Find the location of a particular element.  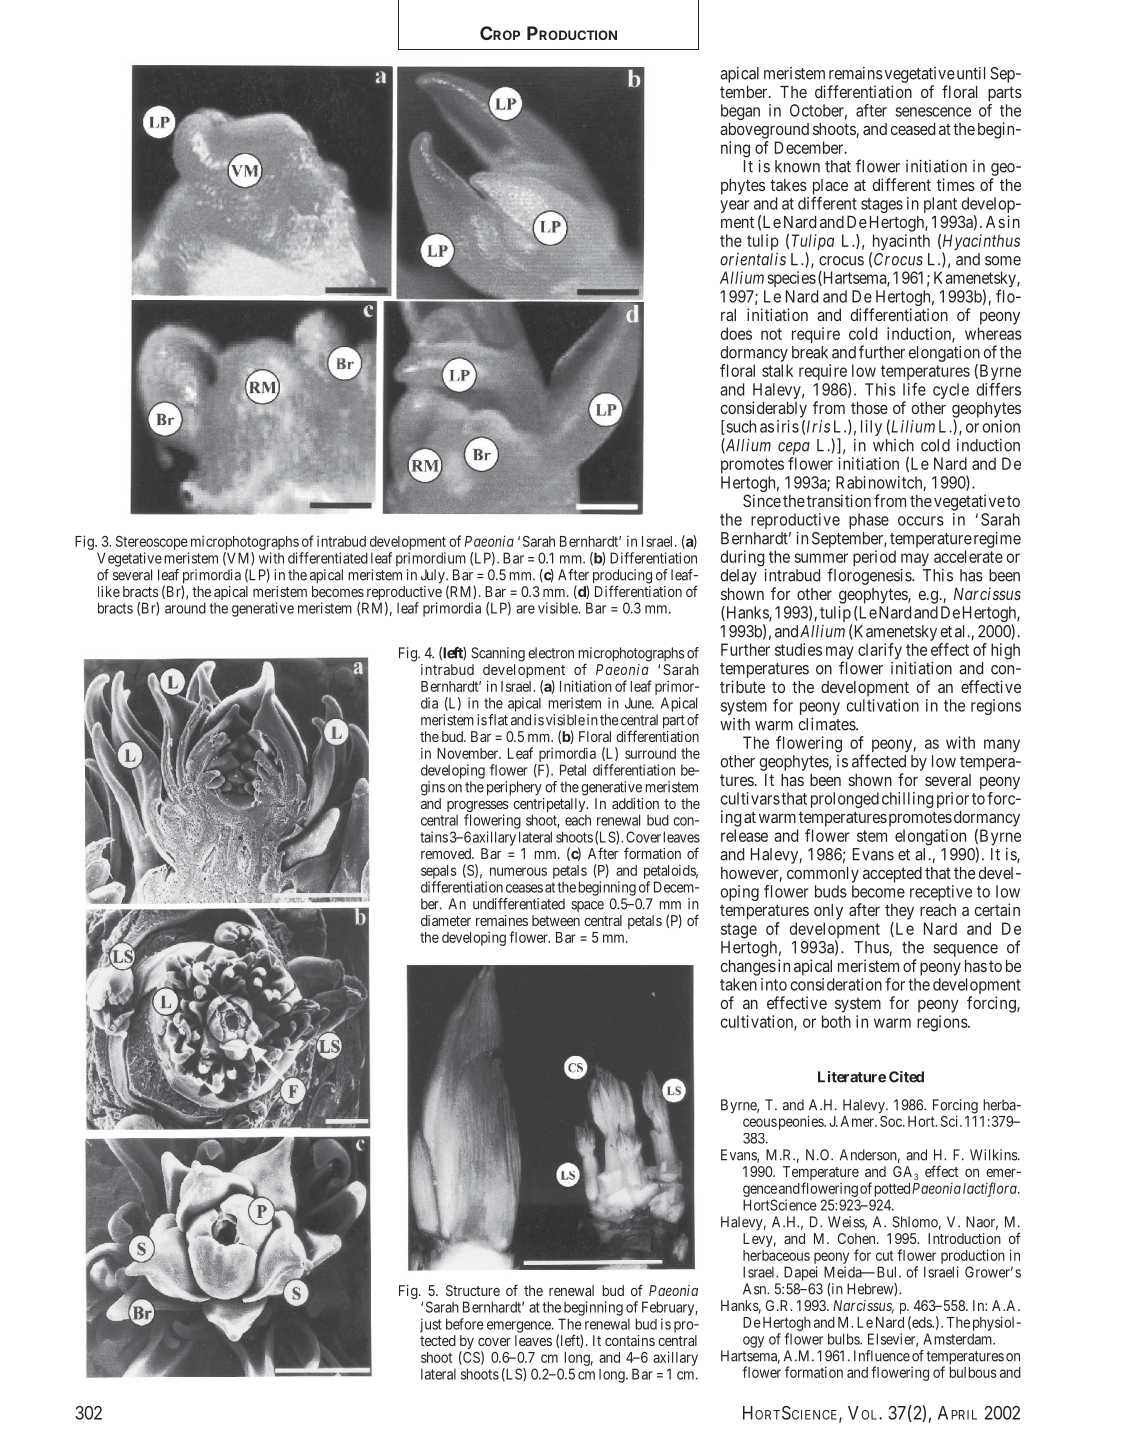

ceased is located at coordinates (913, 129).
